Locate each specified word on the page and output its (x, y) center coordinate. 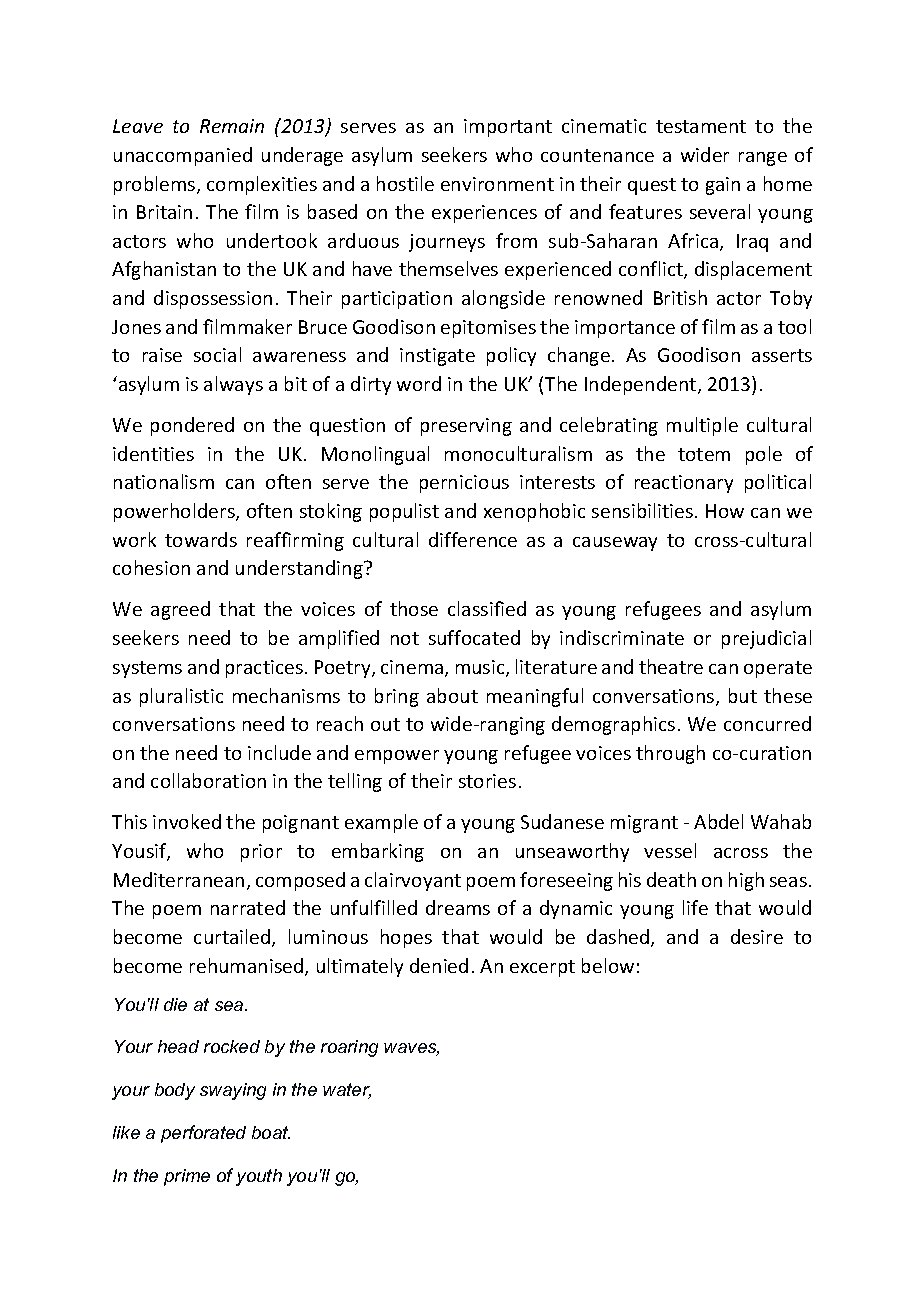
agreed (180, 610)
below (608, 965)
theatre (671, 666)
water (347, 1091)
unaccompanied (183, 156)
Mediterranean (179, 879)
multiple (702, 426)
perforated (203, 1134)
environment (497, 184)
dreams (458, 907)
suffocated (474, 637)
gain (723, 186)
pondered (192, 426)
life (695, 907)
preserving (466, 427)
